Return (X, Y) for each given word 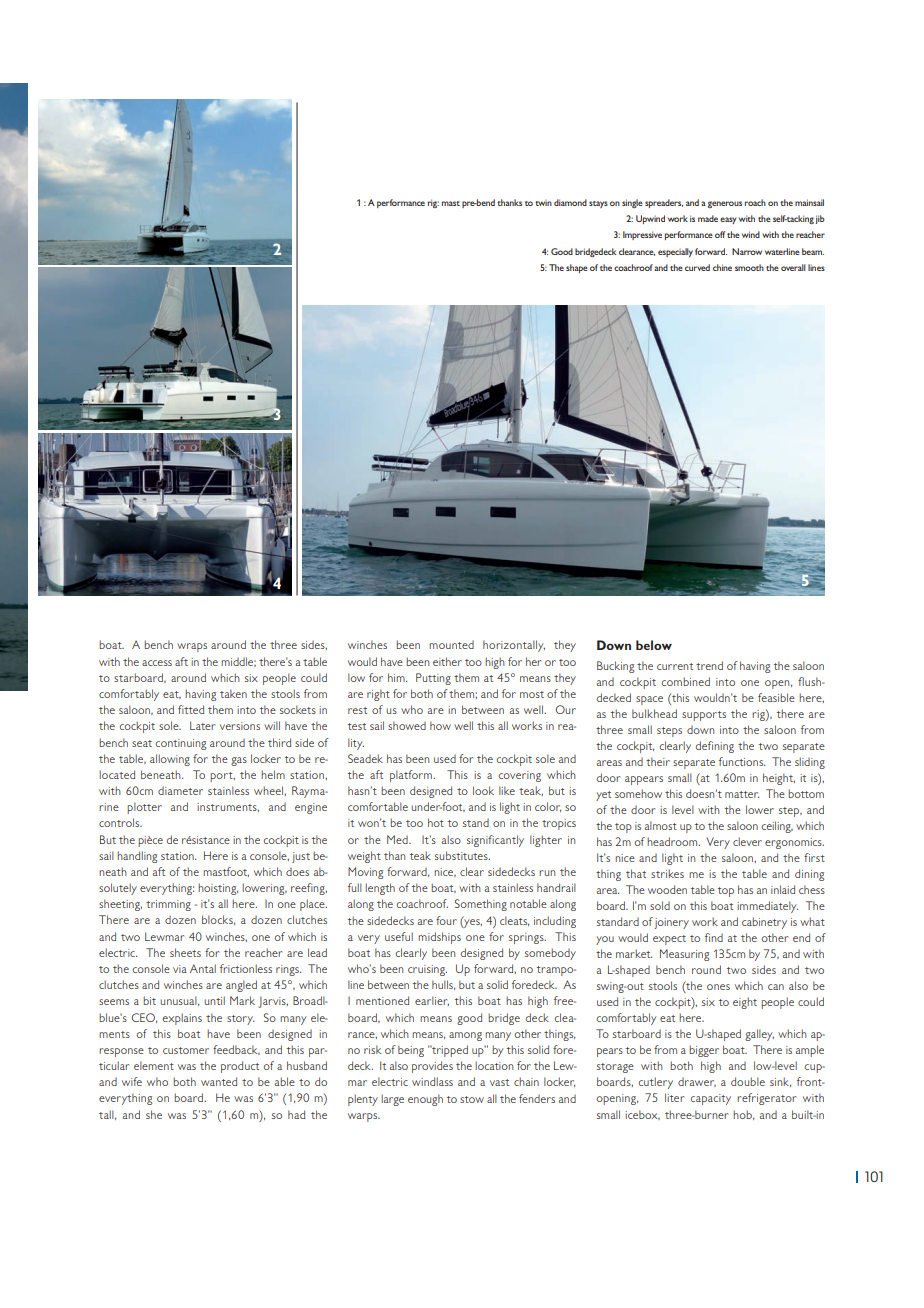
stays (598, 204)
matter (742, 794)
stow (472, 1099)
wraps (192, 647)
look (483, 790)
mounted (451, 645)
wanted (219, 1081)
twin (543, 203)
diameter (180, 791)
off (720, 234)
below (654, 645)
